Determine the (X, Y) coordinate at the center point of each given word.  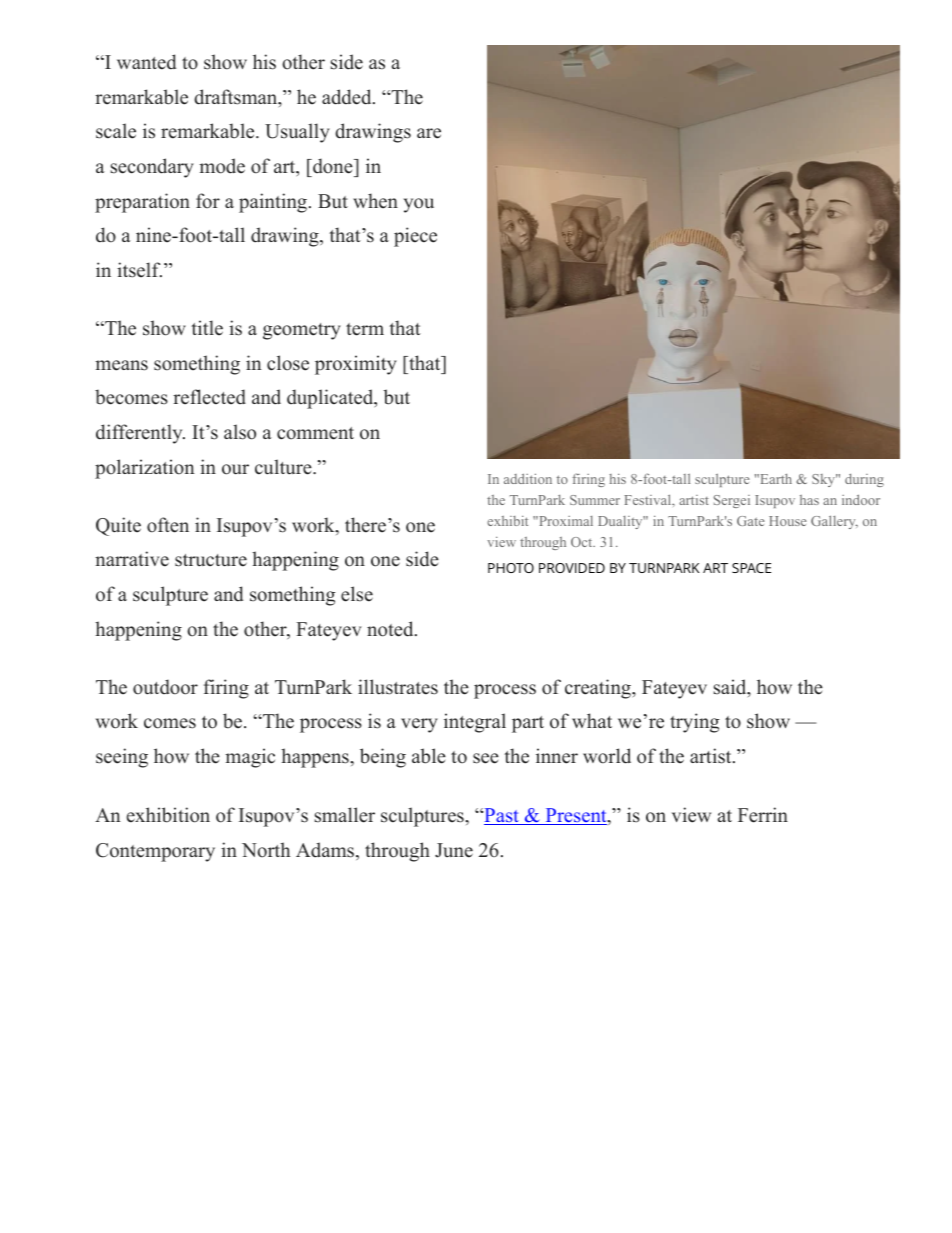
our (235, 469)
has (809, 500)
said (731, 687)
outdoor (165, 687)
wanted (146, 62)
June (454, 850)
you (419, 205)
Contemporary (155, 852)
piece (415, 237)
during (864, 480)
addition (528, 478)
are (429, 133)
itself (139, 270)
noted (391, 629)
